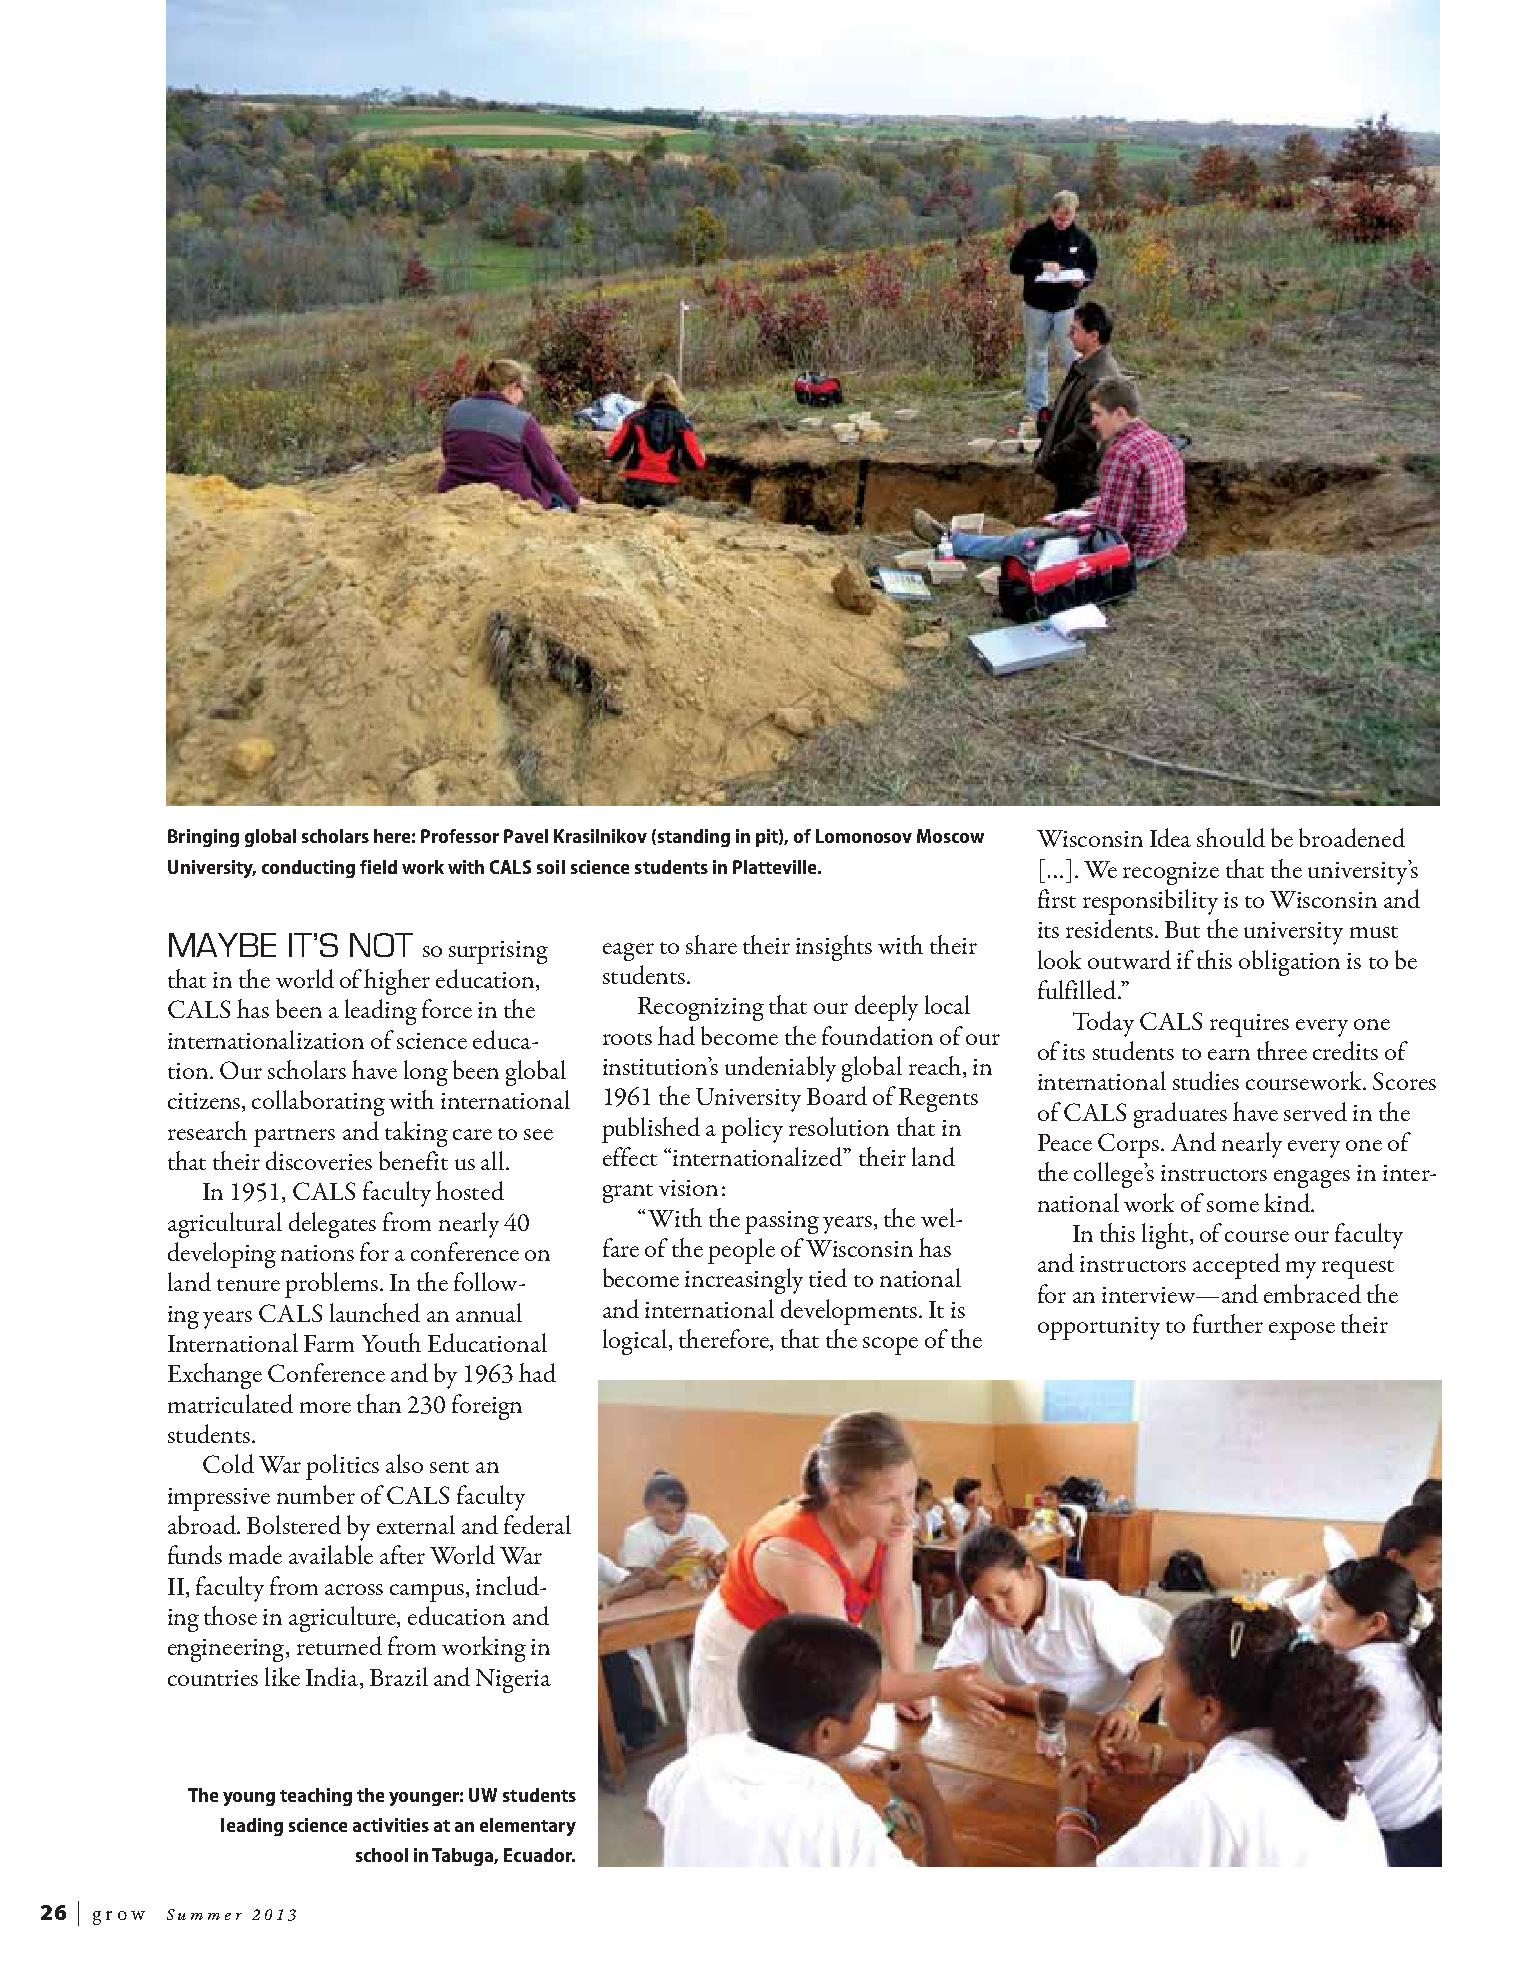  What do you see at coordinates (890, 1346) in the screenshot?
I see `scope` at bounding box center [890, 1346].
